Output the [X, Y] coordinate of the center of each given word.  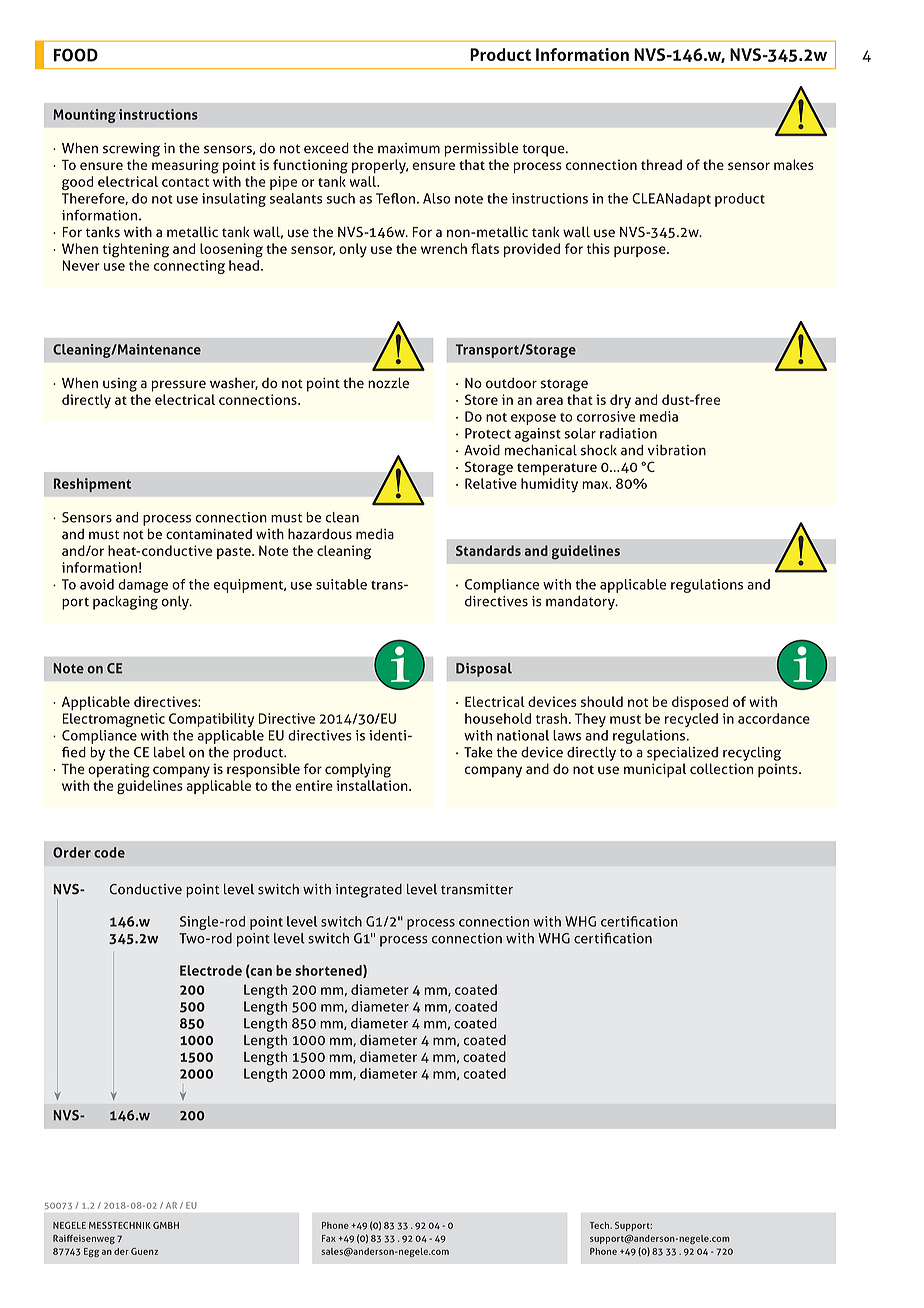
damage [143, 586]
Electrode [211, 970]
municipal [655, 770]
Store [481, 399]
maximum [409, 148]
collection [721, 768]
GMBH [166, 1225]
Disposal [484, 670]
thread [661, 164]
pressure [179, 386]
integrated [368, 891]
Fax [329, 1238]
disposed [700, 703]
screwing [131, 150]
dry [620, 401]
